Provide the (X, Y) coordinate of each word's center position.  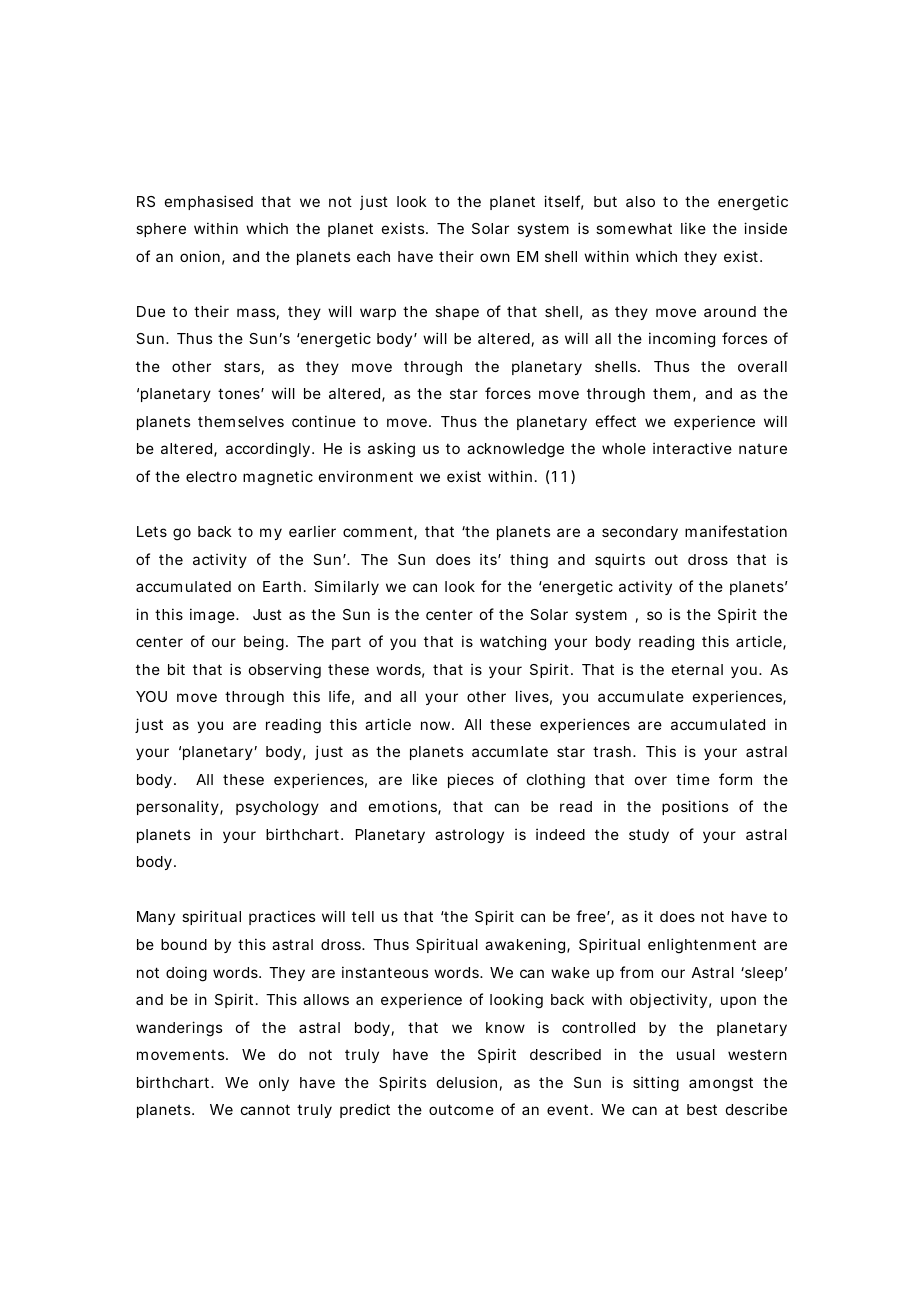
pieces (471, 780)
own (495, 257)
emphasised (209, 202)
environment (366, 476)
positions (695, 807)
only (274, 1084)
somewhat (634, 228)
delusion (467, 1082)
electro (211, 476)
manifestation (736, 531)
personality (179, 807)
